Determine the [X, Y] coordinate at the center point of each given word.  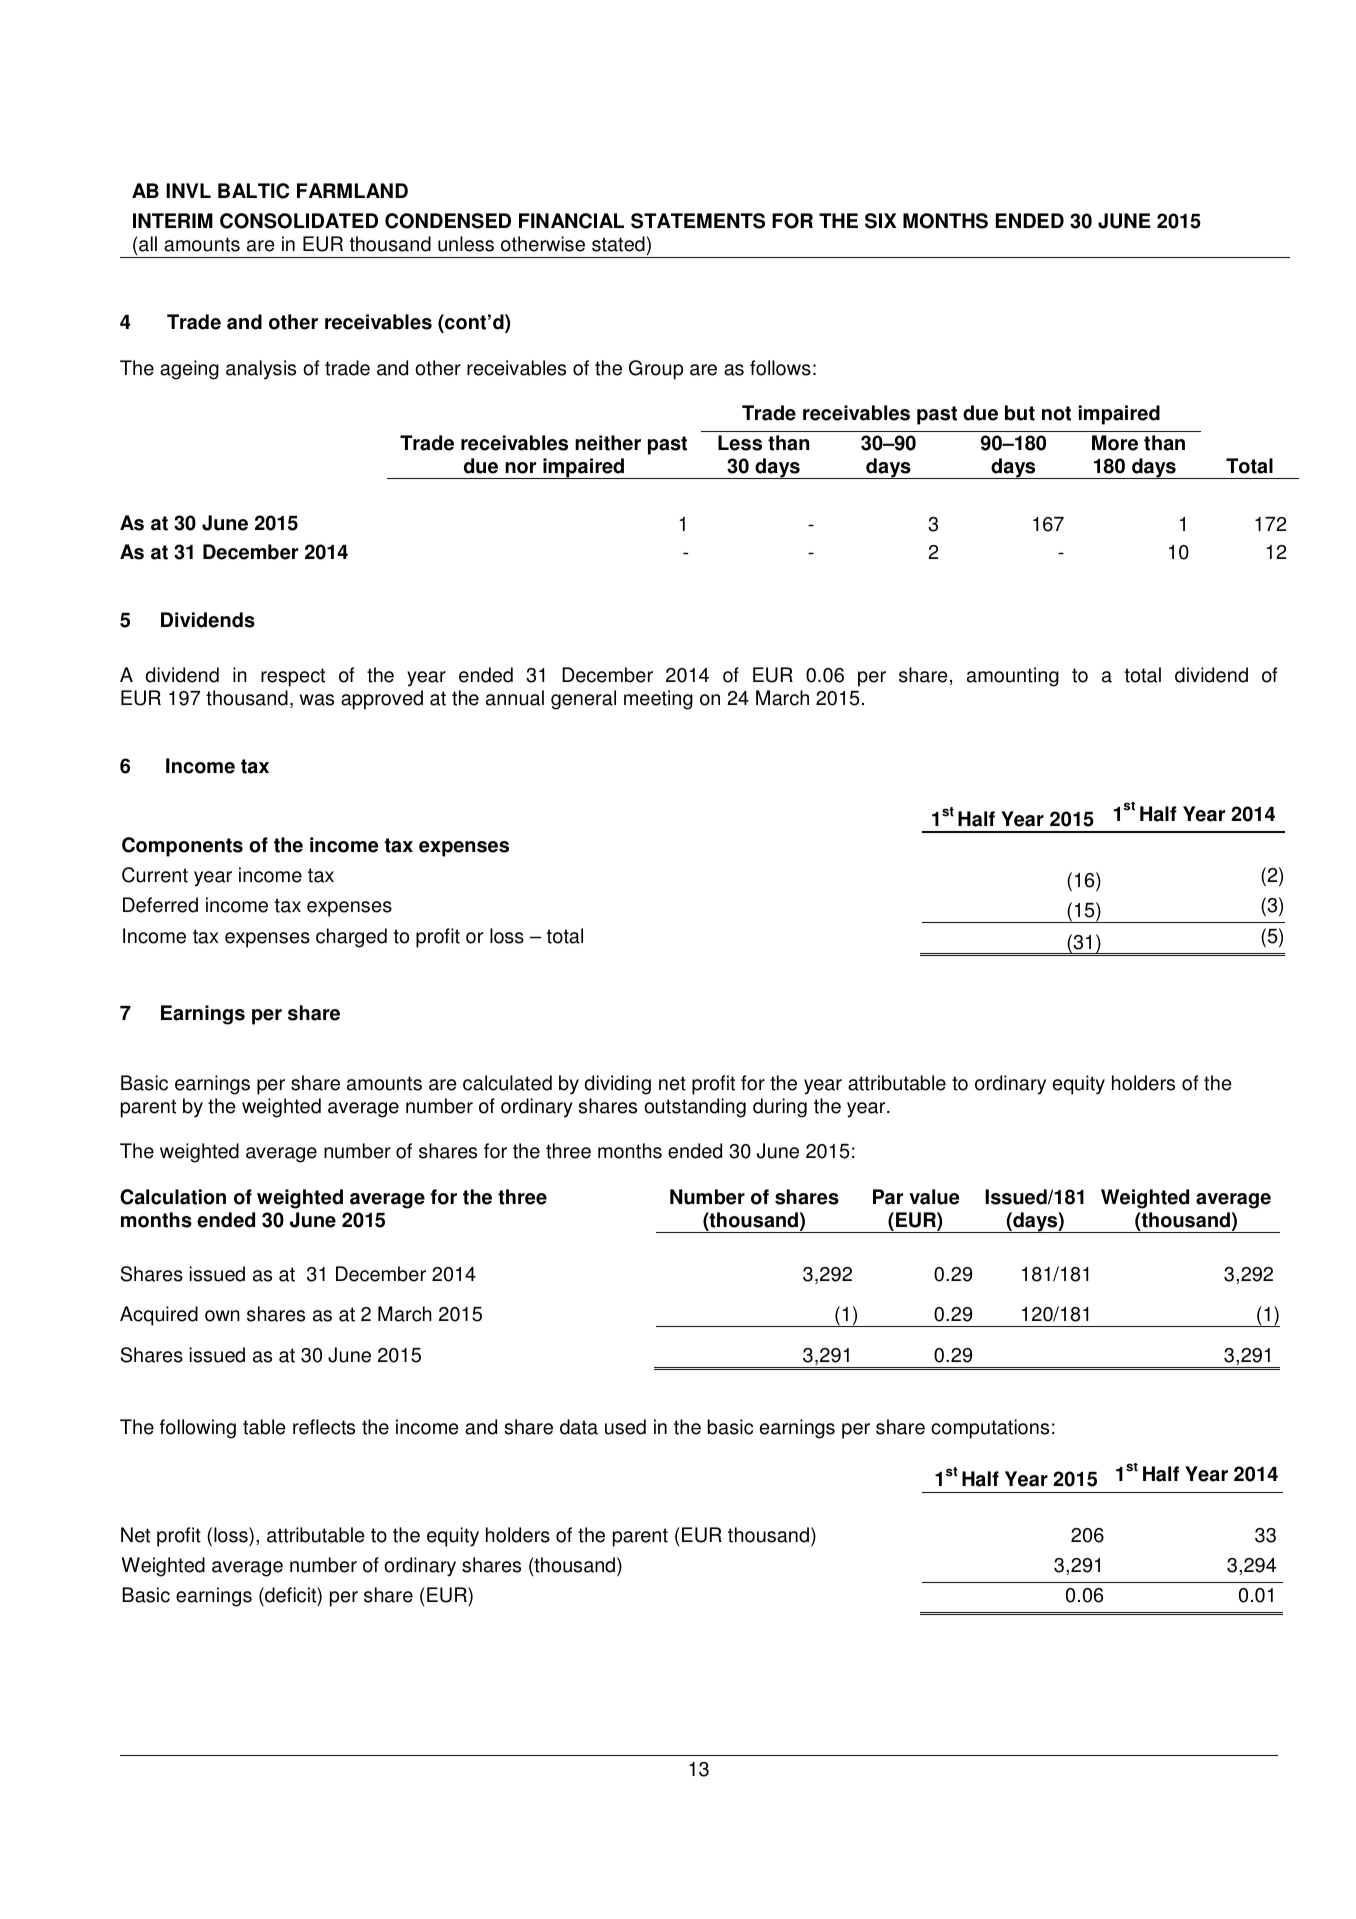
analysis [261, 370]
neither [608, 443]
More [1115, 443]
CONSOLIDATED [299, 221]
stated [618, 244]
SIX [881, 221]
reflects [324, 1427]
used [625, 1427]
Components [182, 847]
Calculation [173, 1197]
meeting [658, 700]
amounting [1013, 677]
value [934, 1197]
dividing [618, 1085]
